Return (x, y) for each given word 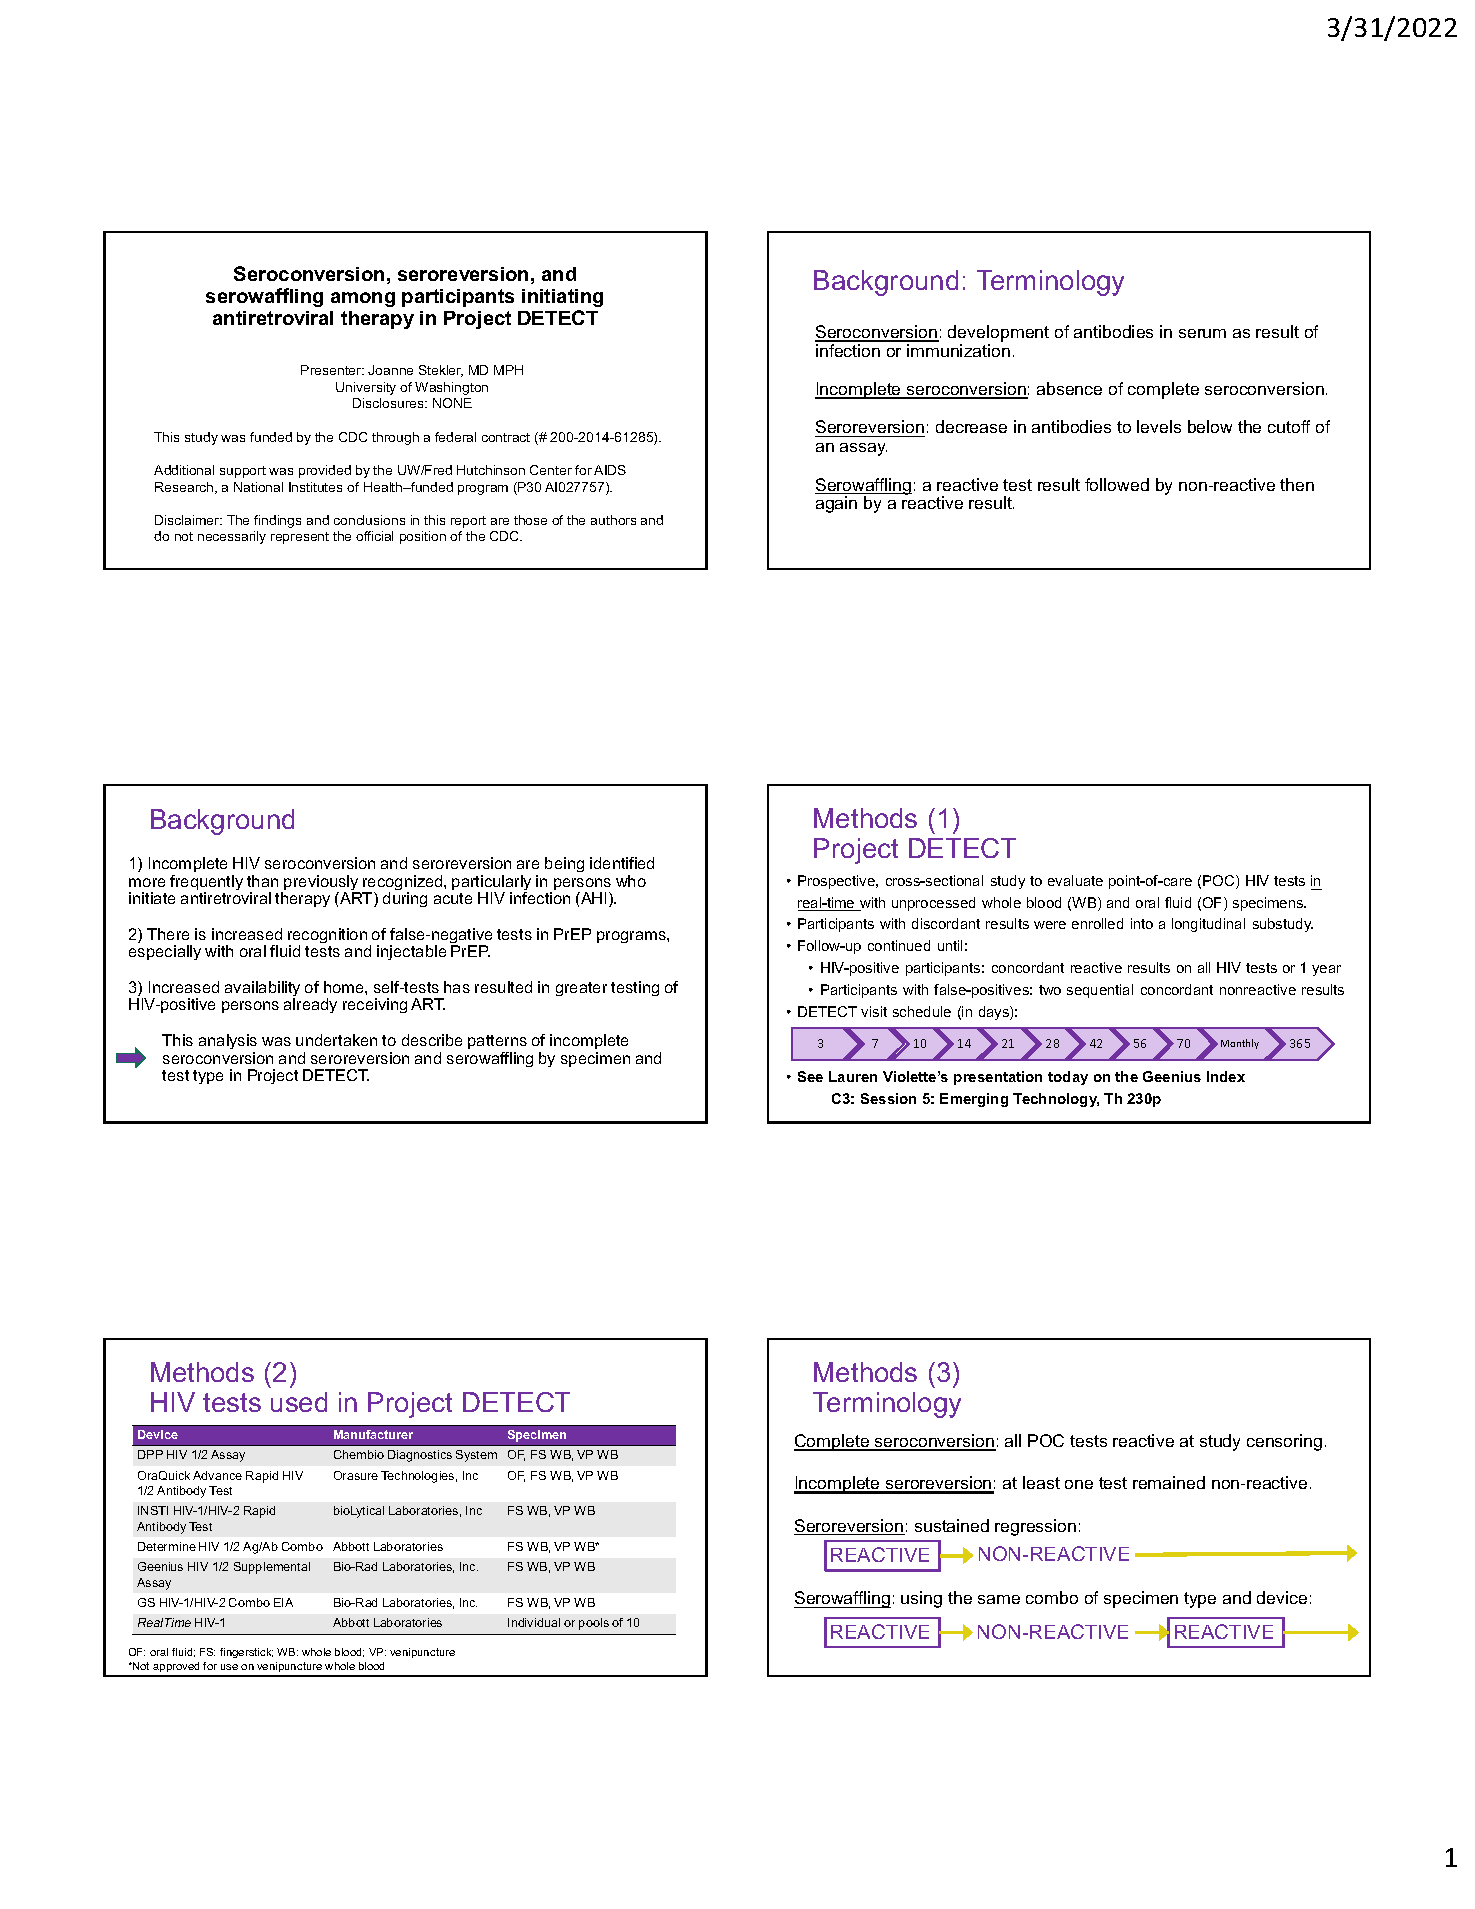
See (810, 1076)
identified (622, 863)
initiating (562, 298)
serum (1202, 333)
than (262, 881)
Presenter (332, 370)
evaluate (1075, 880)
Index (1226, 1076)
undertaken (336, 1040)
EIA (283, 1602)
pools (594, 1624)
